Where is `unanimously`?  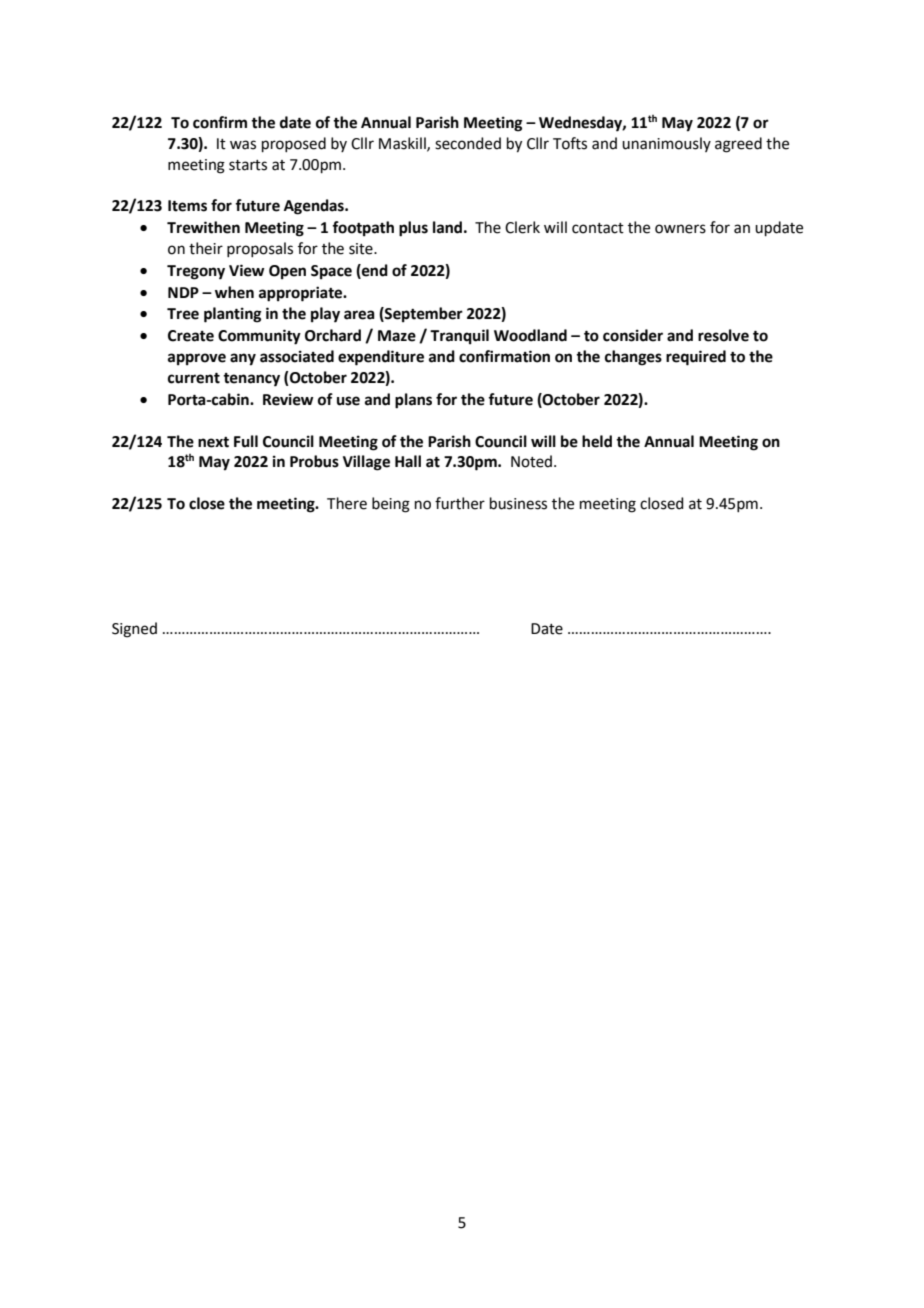 unanimously is located at coordinates (666, 144).
